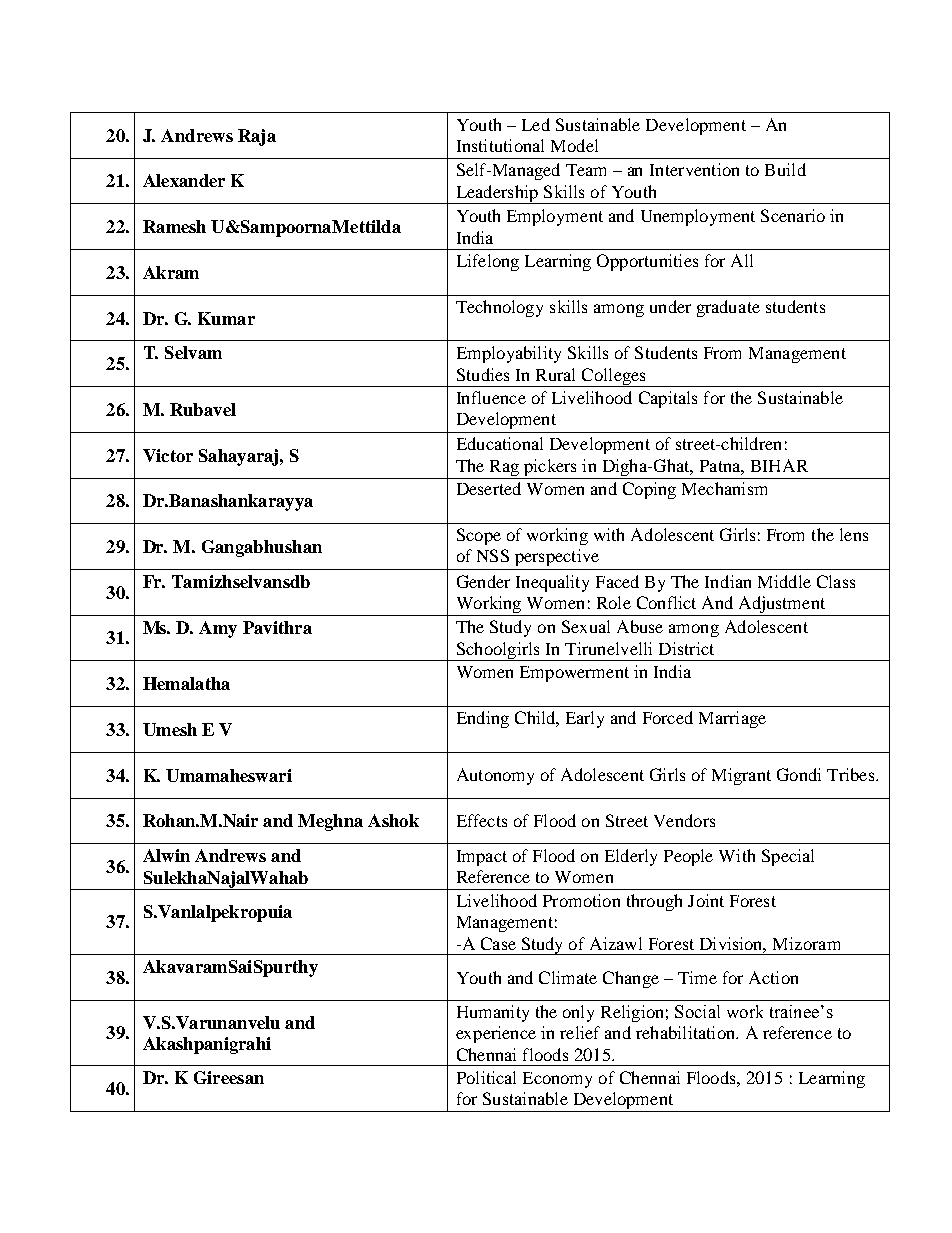  I want to click on Marriage, so click(732, 719).
